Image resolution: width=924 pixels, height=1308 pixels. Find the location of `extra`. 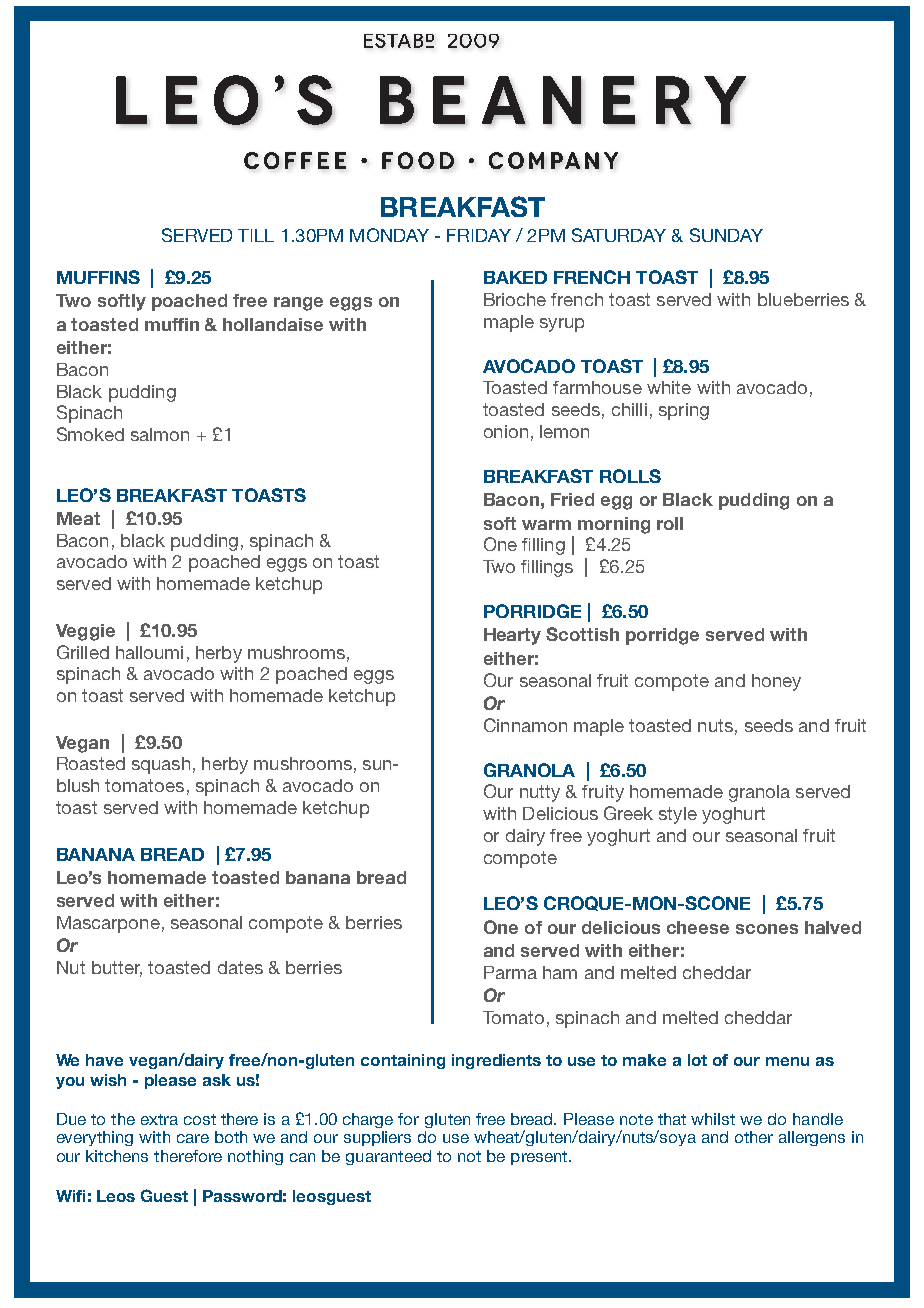

extra is located at coordinates (159, 1119).
